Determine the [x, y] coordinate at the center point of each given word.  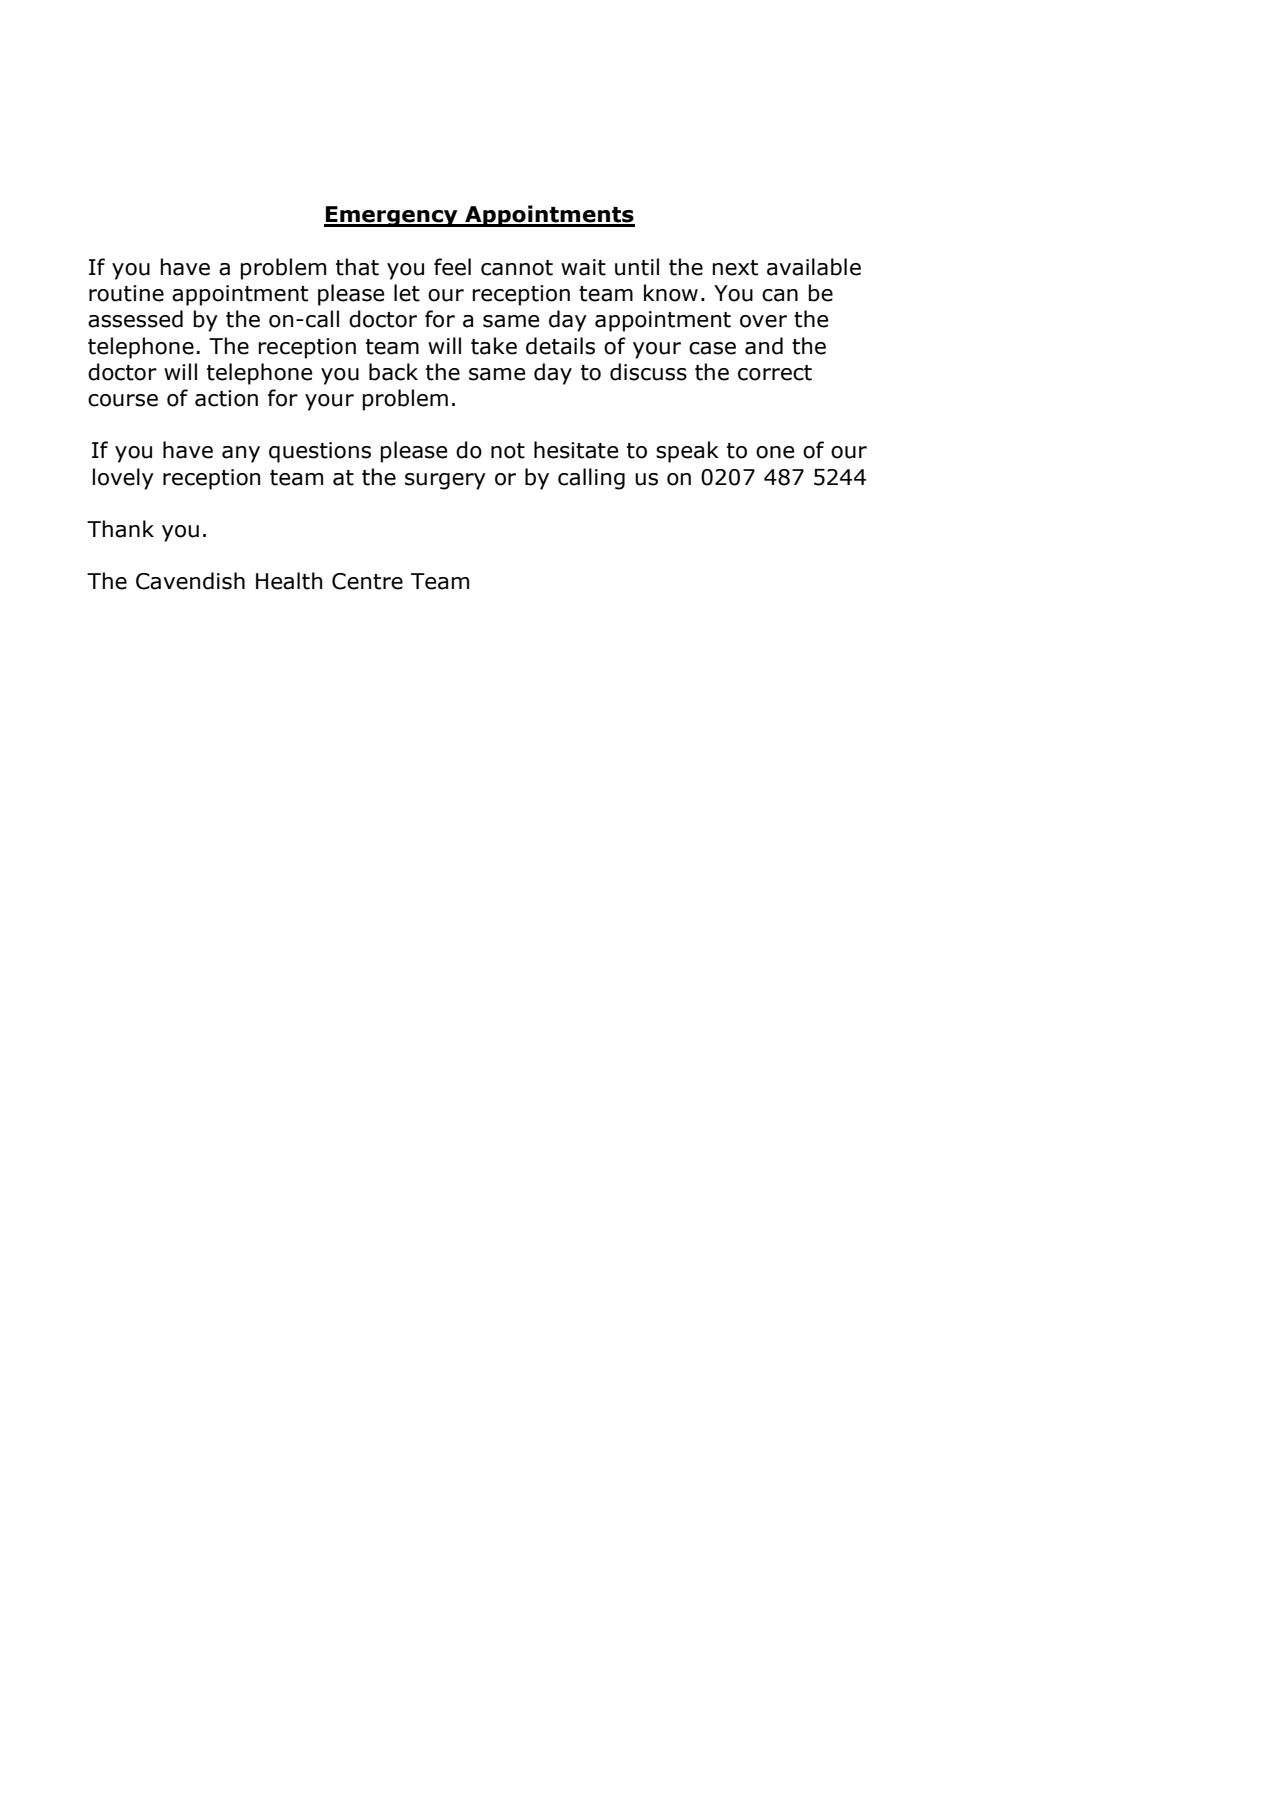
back [393, 372]
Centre [367, 581]
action [226, 398]
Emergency [392, 216]
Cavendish [190, 581]
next [735, 268]
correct [775, 373]
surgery [445, 481]
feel [452, 267]
